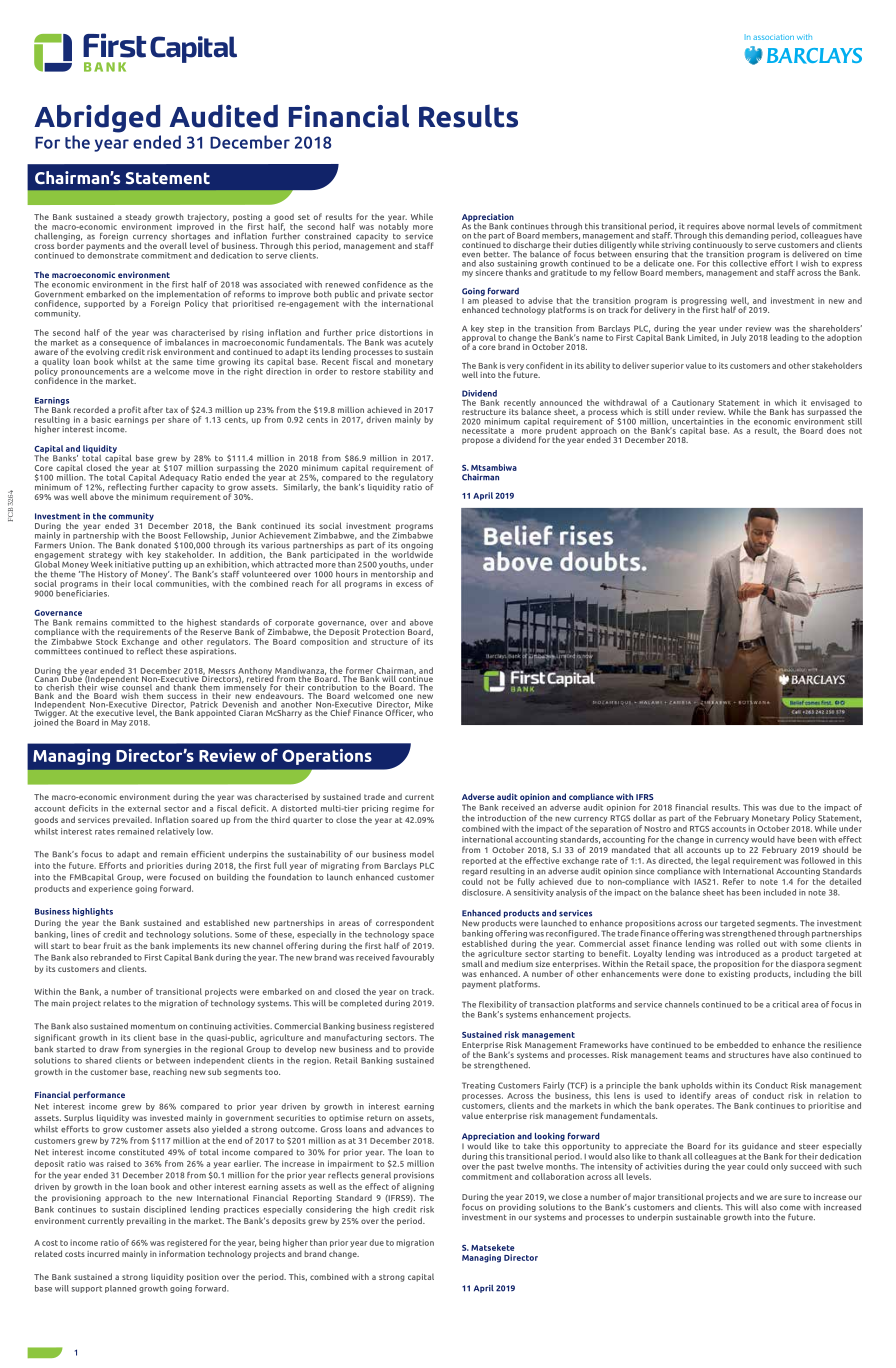 The width and height of the screenshot is (896, 1368). What do you see at coordinates (836, 430) in the screenshot?
I see `does` at bounding box center [836, 430].
